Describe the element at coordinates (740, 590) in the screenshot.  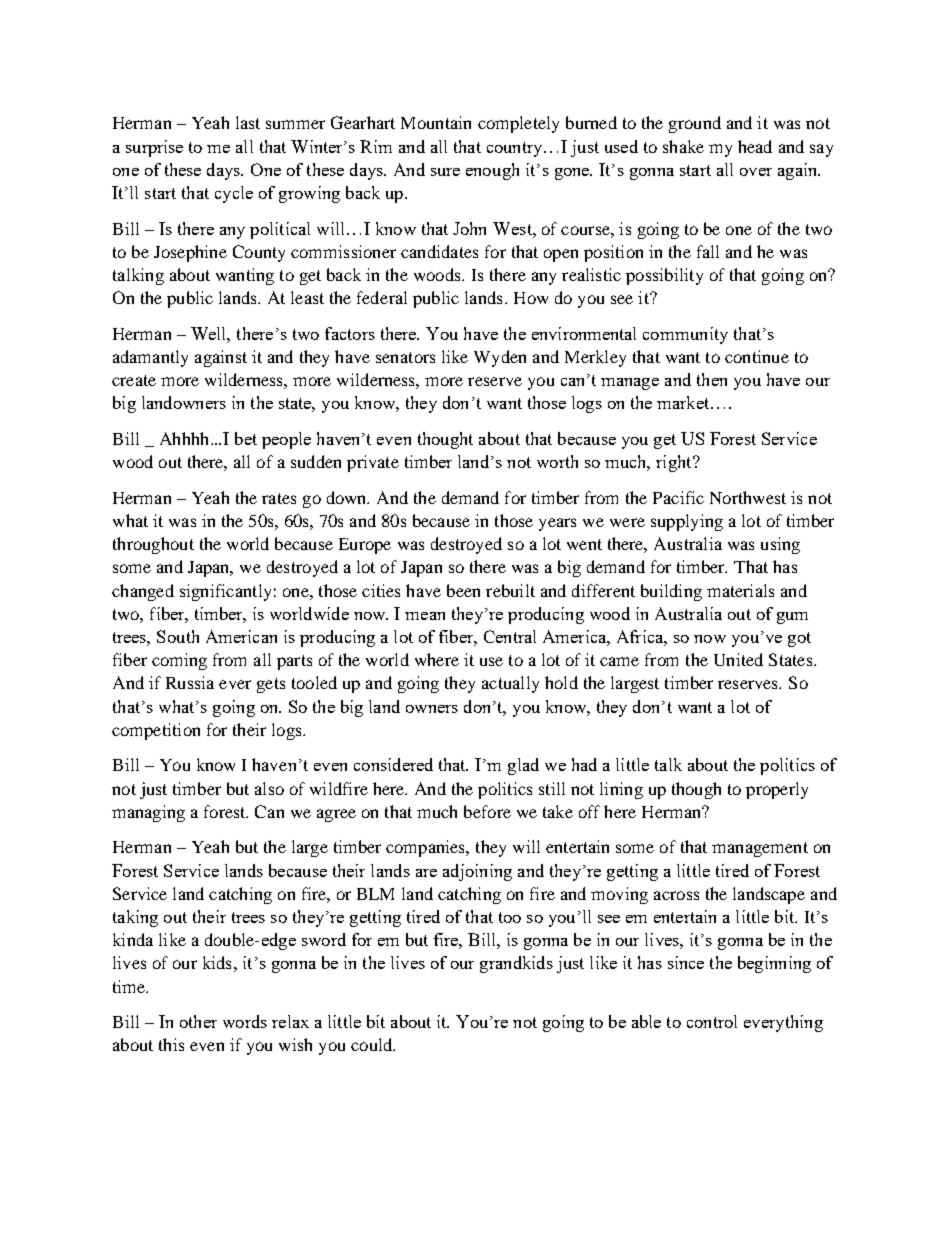
I see `materials` at that location.
